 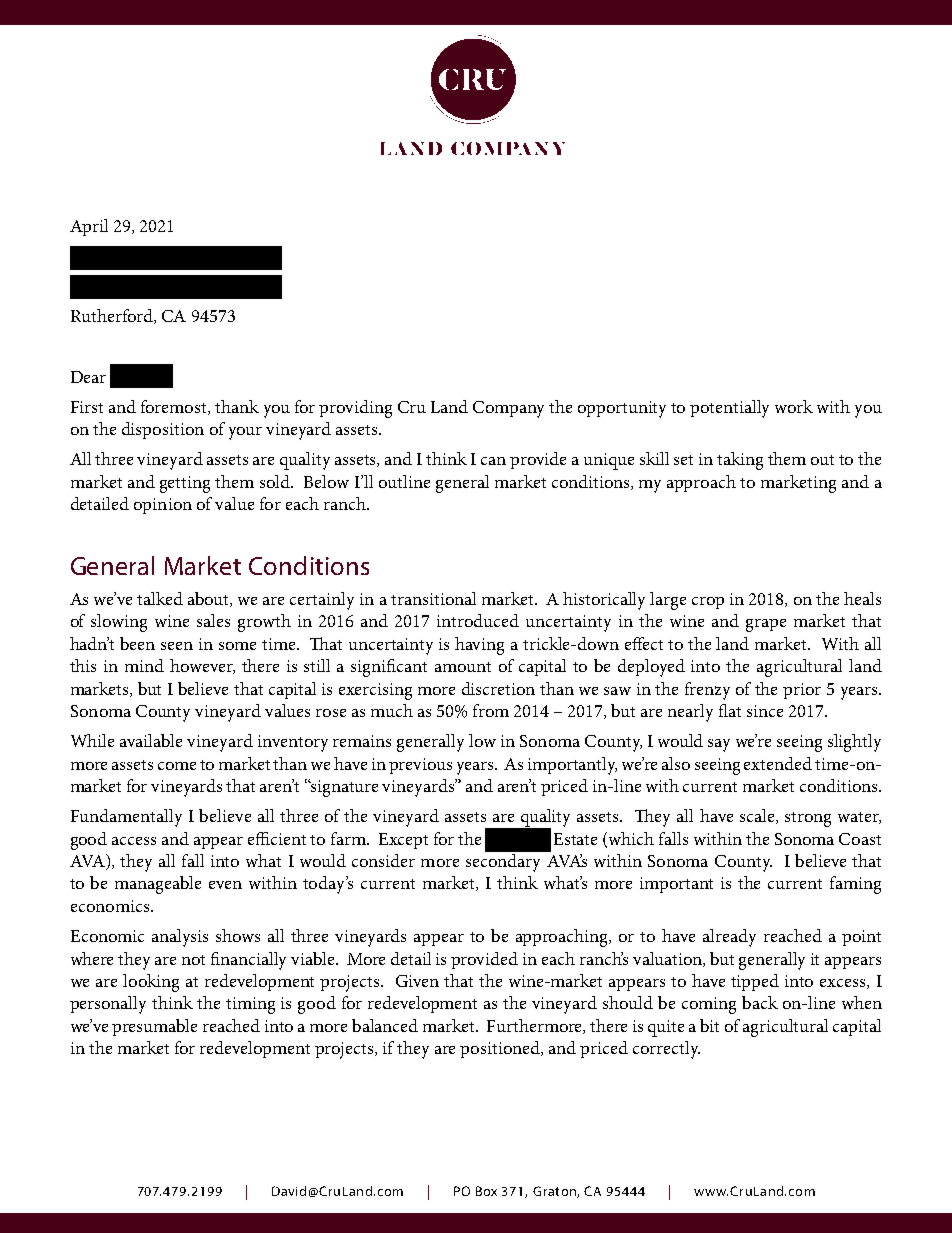 What do you see at coordinates (417, 981) in the screenshot?
I see `Given` at bounding box center [417, 981].
